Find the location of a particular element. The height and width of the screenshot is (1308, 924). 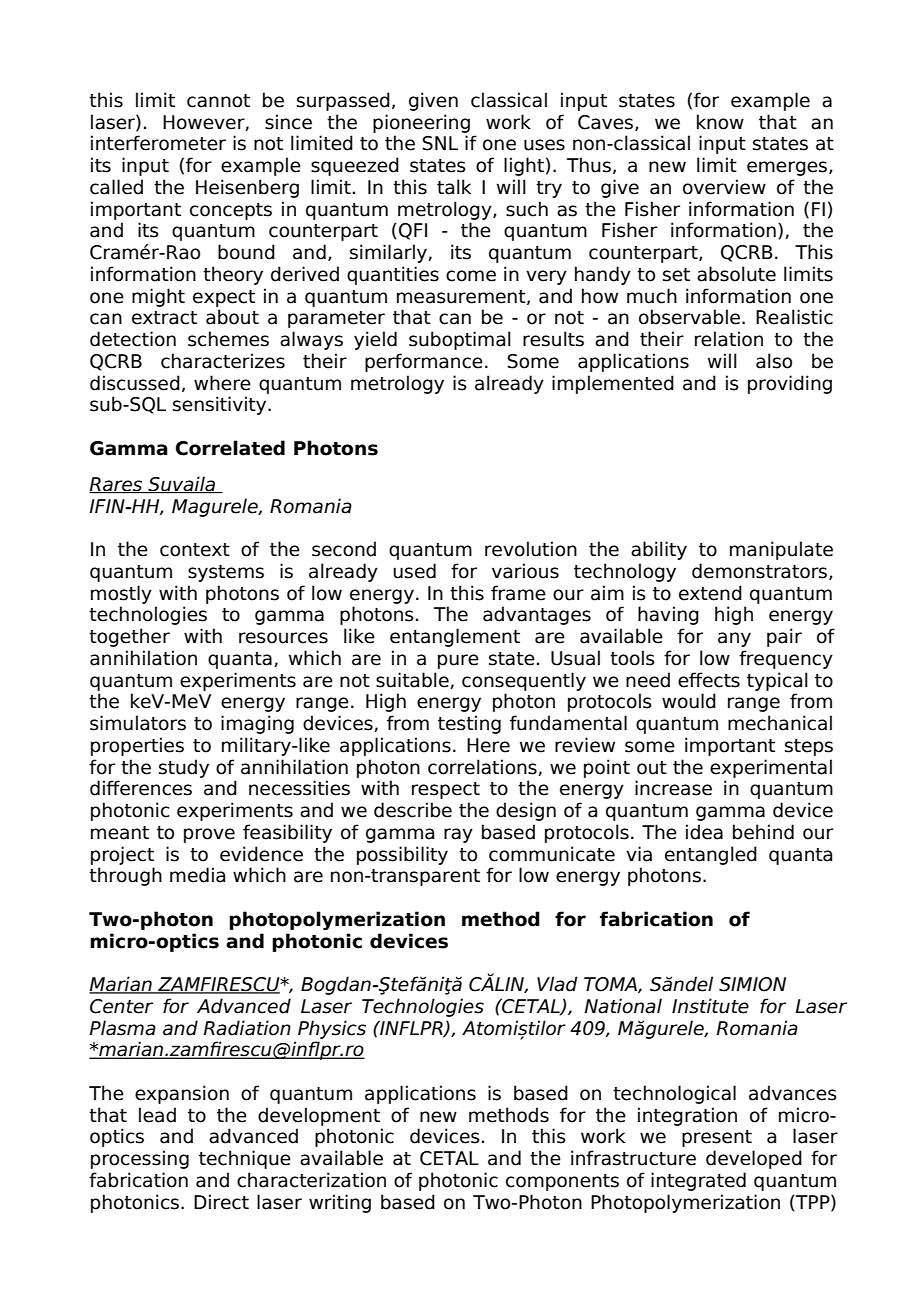

integrated is located at coordinates (698, 1181).
